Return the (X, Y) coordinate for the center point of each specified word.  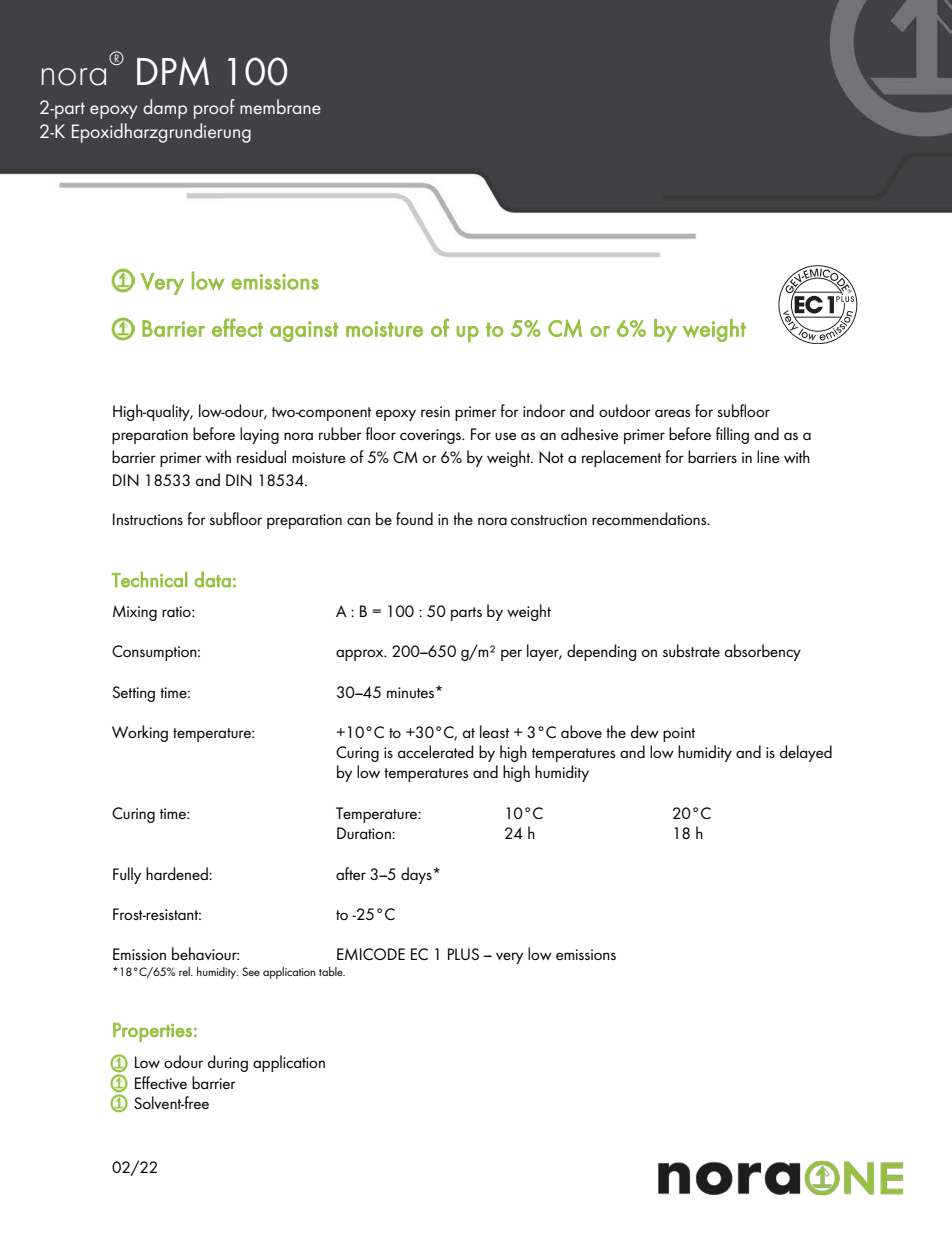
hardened (178, 873)
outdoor (625, 410)
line (768, 456)
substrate (691, 650)
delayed (806, 753)
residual (261, 456)
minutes (412, 692)
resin (435, 411)
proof (214, 109)
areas (672, 413)
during (228, 1063)
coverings (432, 436)
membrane (280, 106)
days (416, 875)
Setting (133, 694)
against (304, 331)
